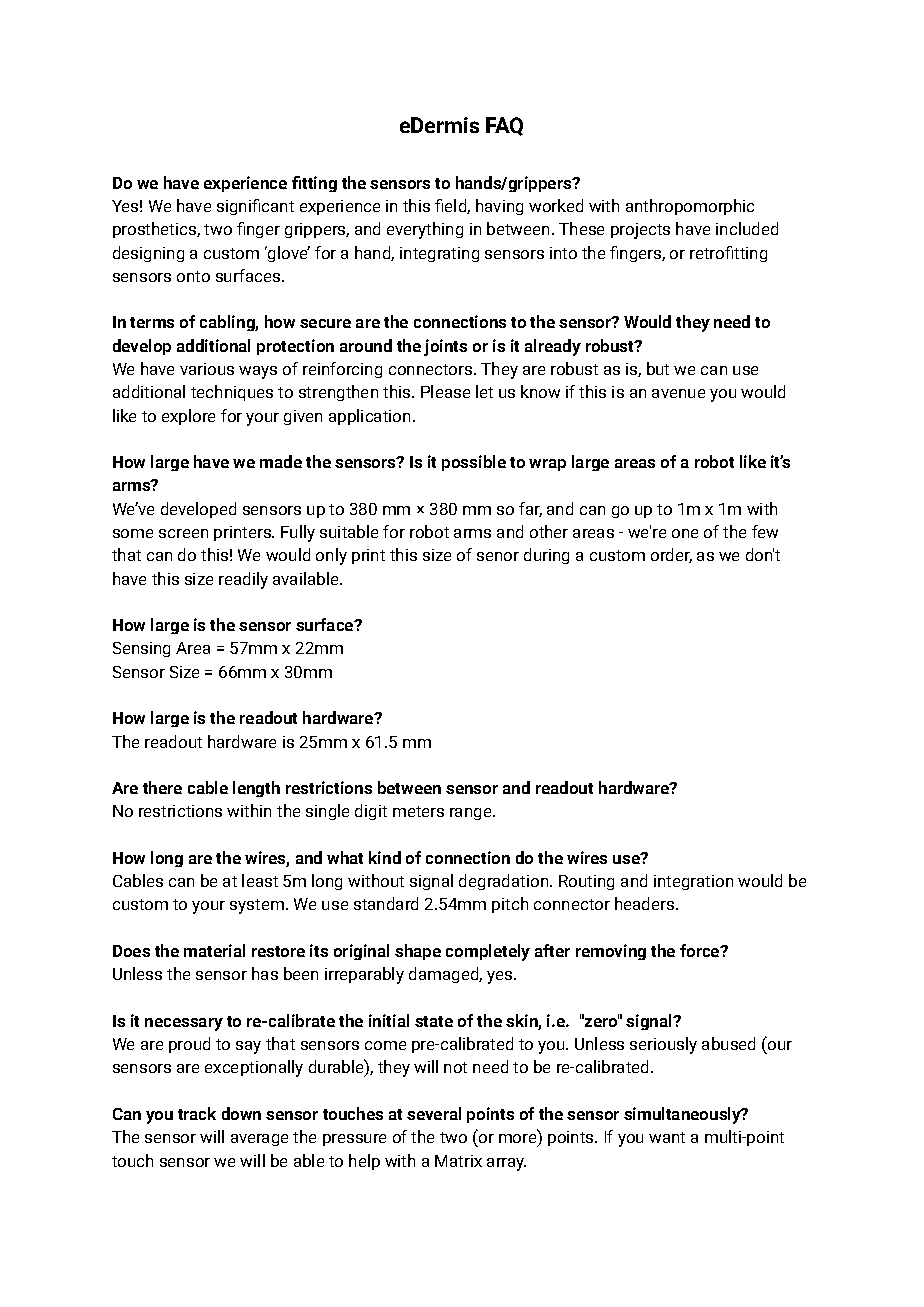 This screenshot has height=1307, width=924. Describe the element at coordinates (678, 393) in the screenshot. I see `avenue` at that location.
